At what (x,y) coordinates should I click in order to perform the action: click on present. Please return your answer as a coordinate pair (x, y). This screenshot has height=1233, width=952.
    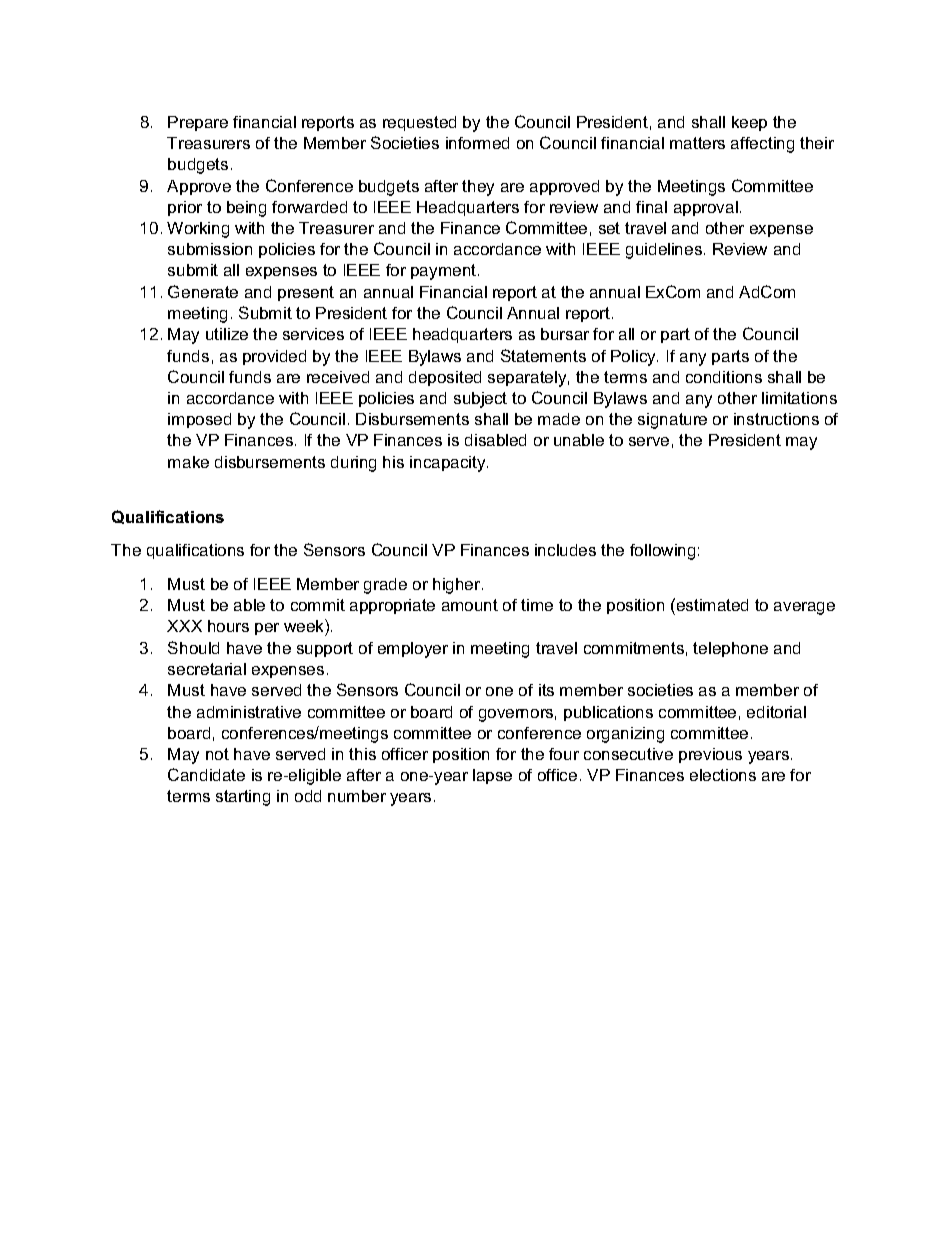
    Looking at the image, I should click on (306, 293).
